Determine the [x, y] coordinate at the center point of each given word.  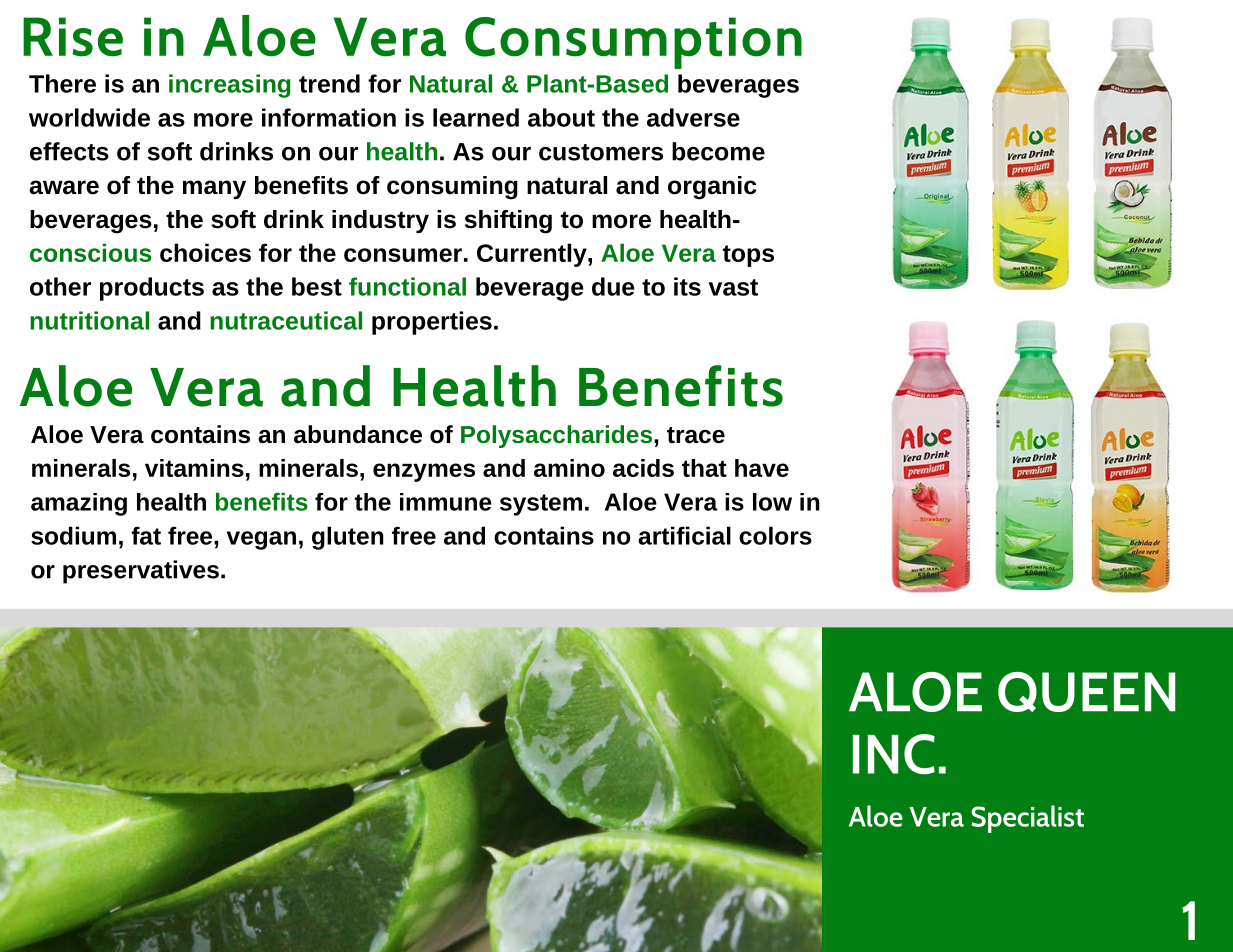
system [541, 505]
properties [432, 323]
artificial [684, 535]
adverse [693, 117]
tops [748, 256]
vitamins [194, 468]
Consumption [633, 43]
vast [733, 287]
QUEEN [1086, 692]
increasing [230, 86]
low [772, 502]
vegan [261, 540]
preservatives [141, 572]
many [214, 189]
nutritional [89, 320]
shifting [508, 222]
